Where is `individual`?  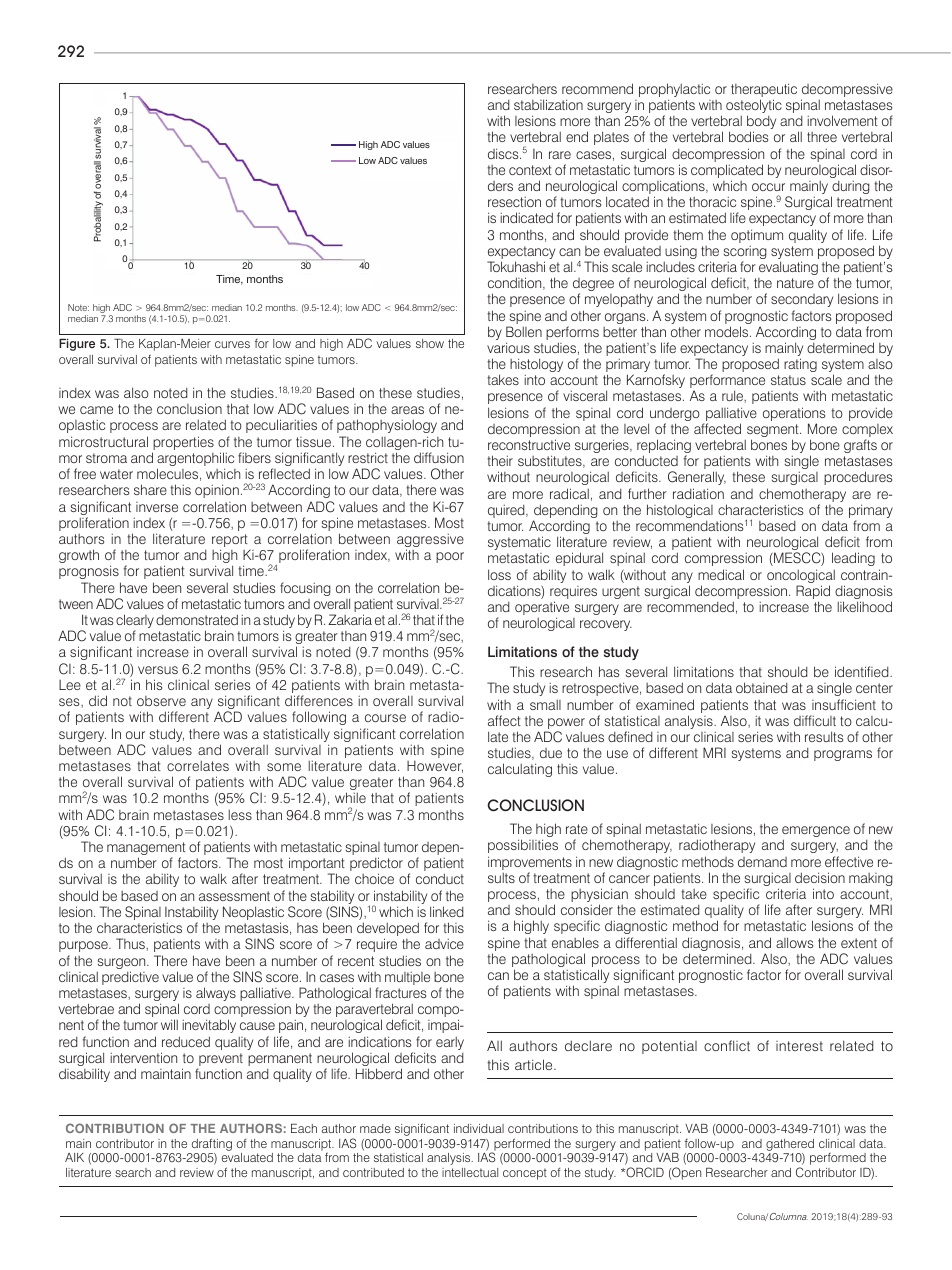
individual is located at coordinates (479, 1128).
